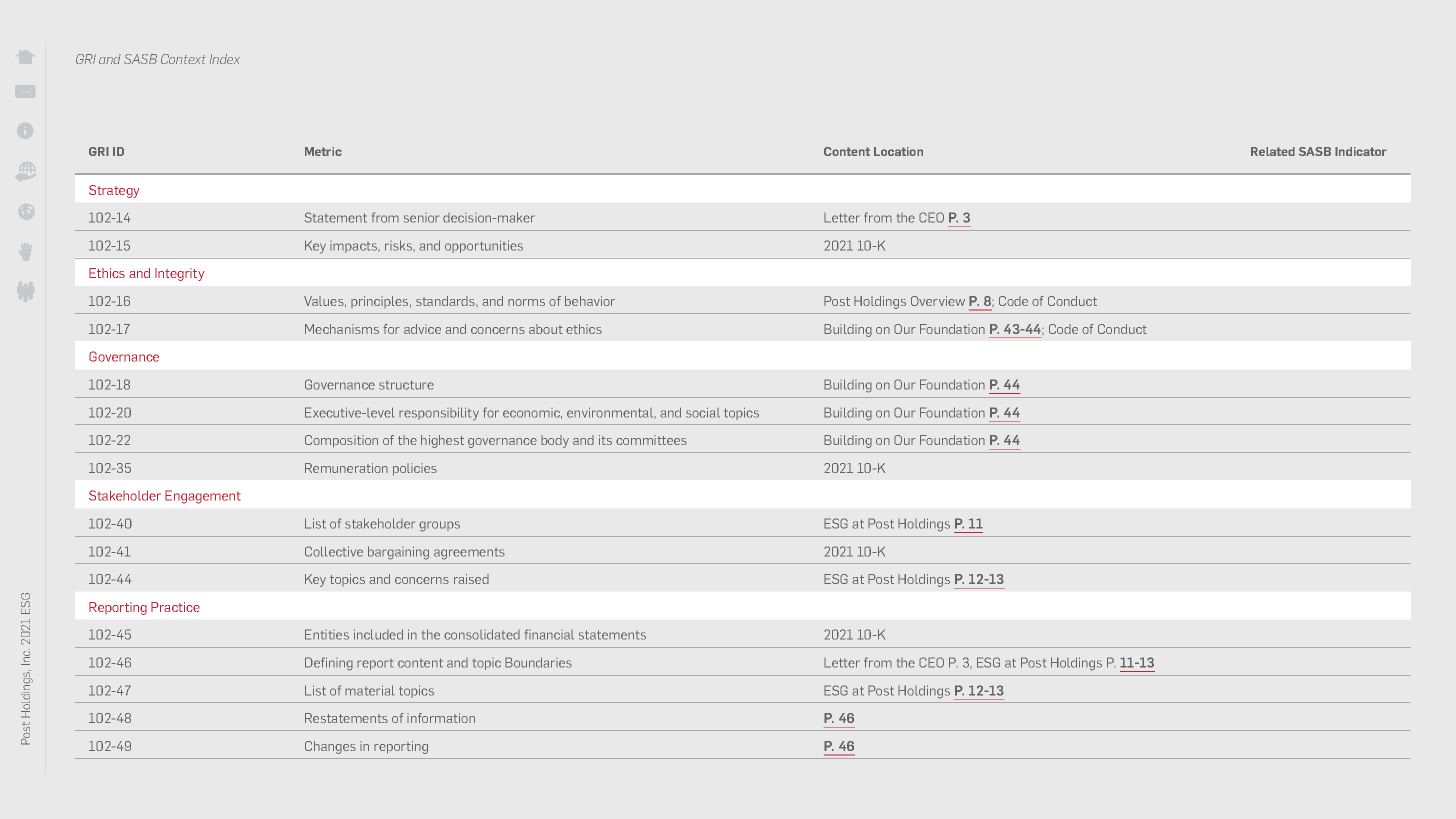 The width and height of the page is (1456, 819). I want to click on information, so click(441, 718).
